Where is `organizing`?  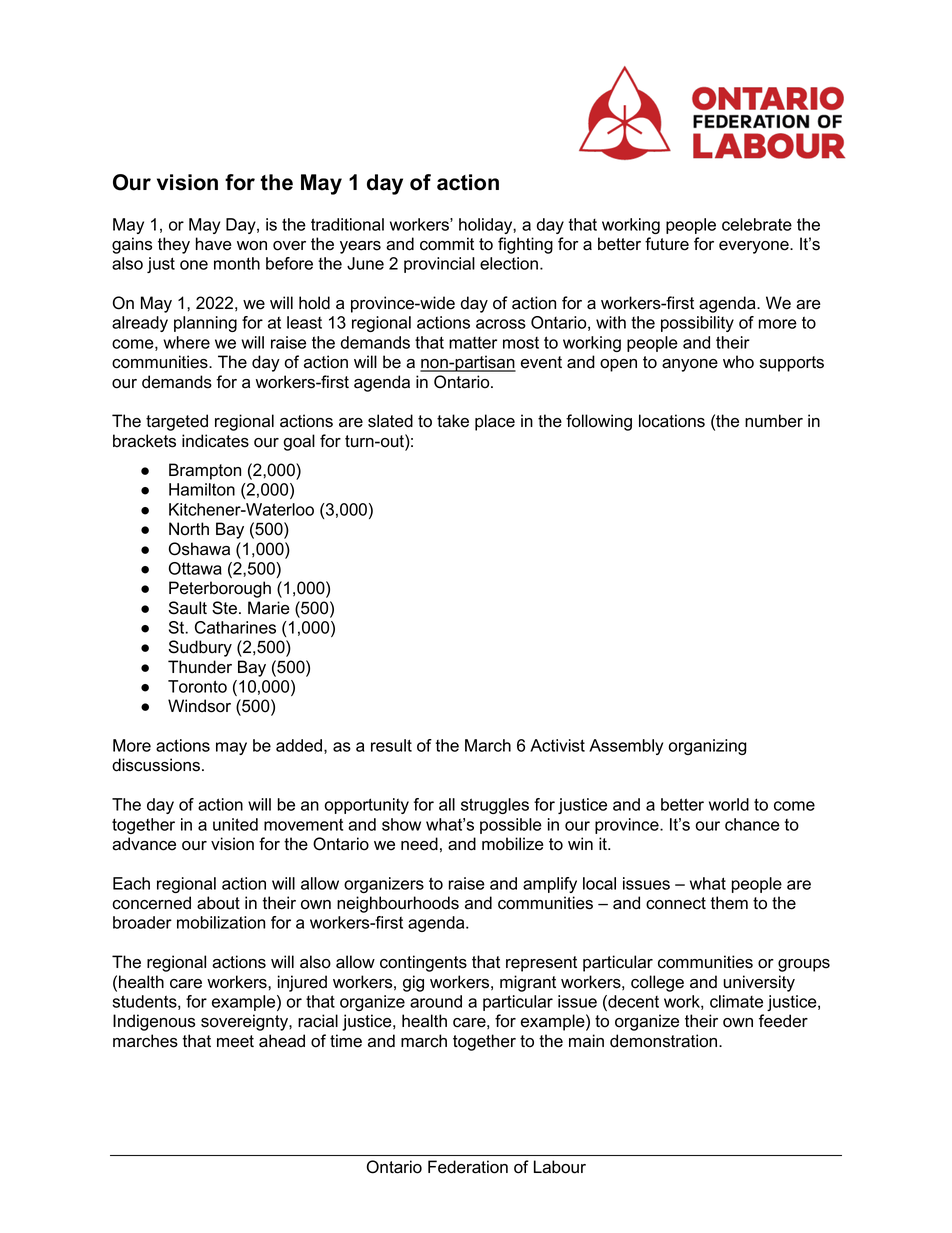 organizing is located at coordinates (708, 747).
